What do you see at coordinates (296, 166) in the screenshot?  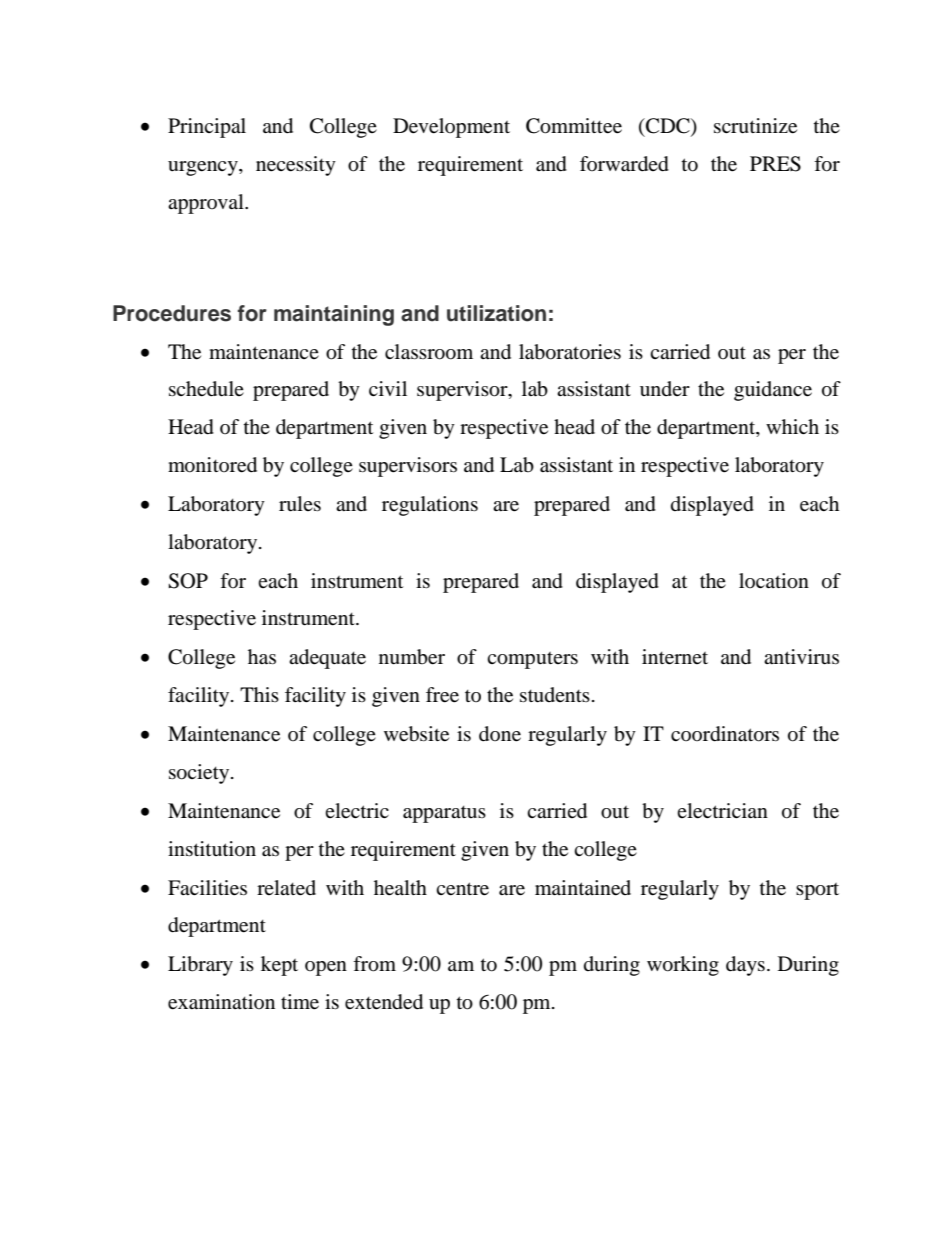 I see `necessity` at bounding box center [296, 166].
